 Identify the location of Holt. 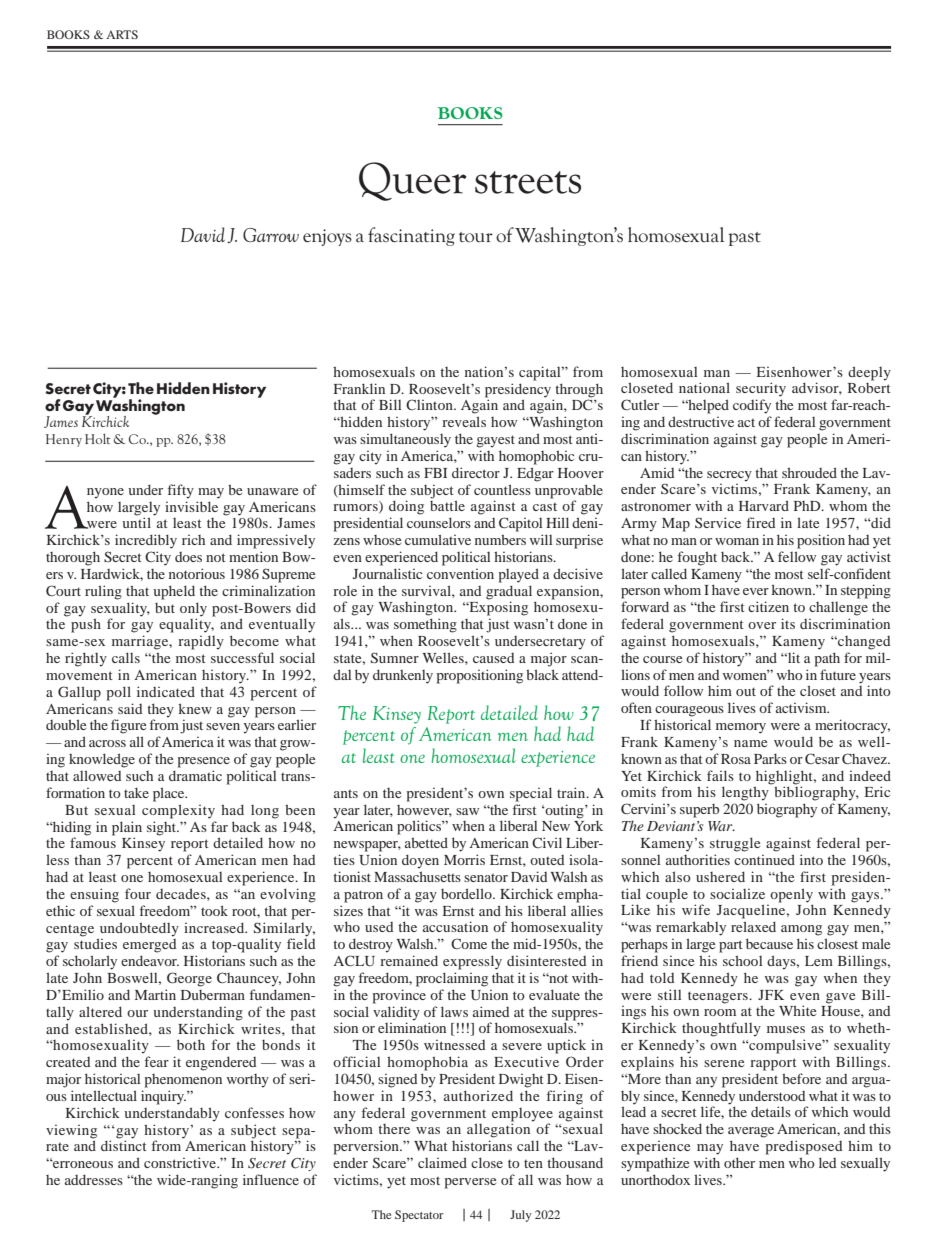
(98, 439).
